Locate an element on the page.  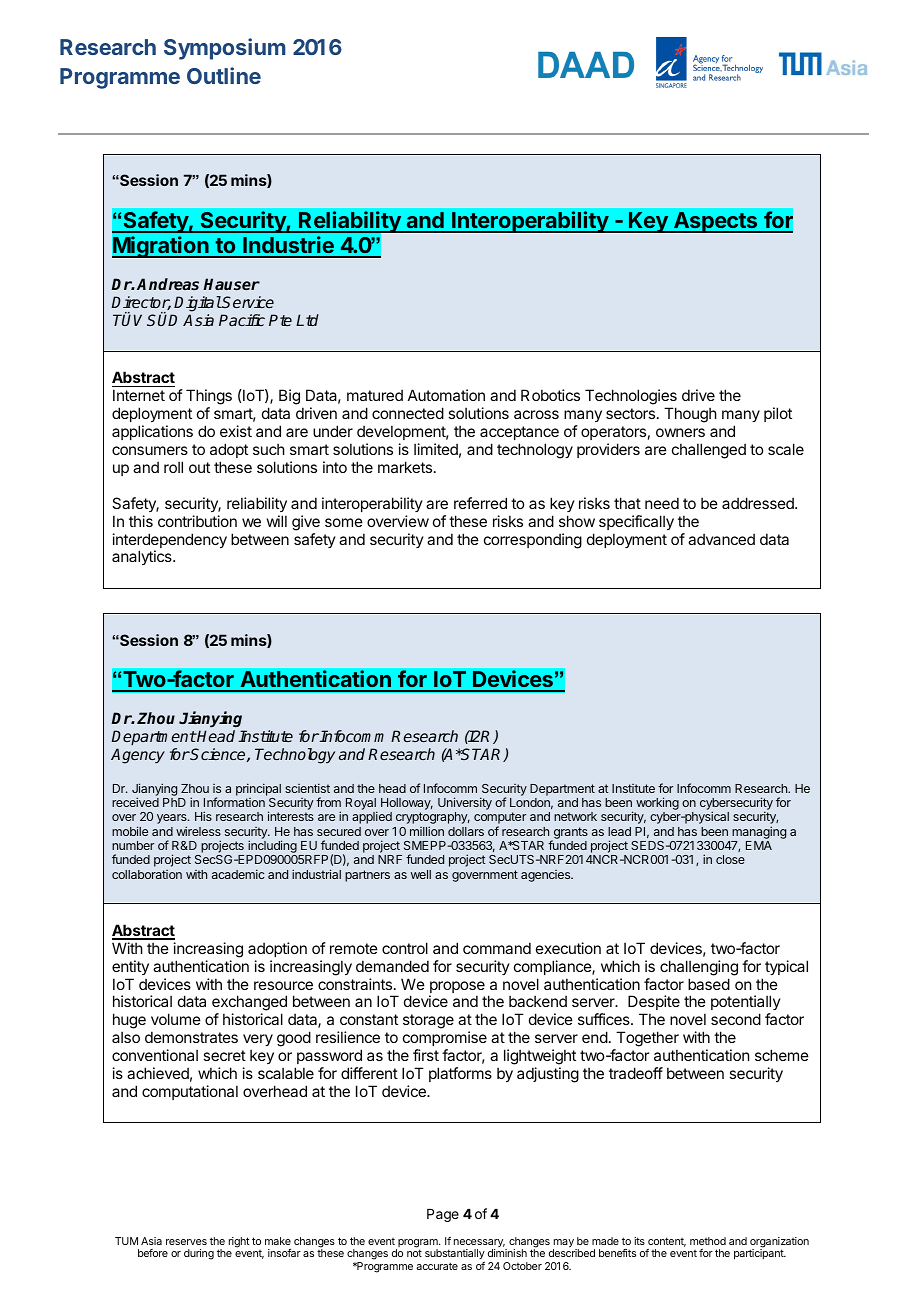
Aspects is located at coordinates (716, 222).
